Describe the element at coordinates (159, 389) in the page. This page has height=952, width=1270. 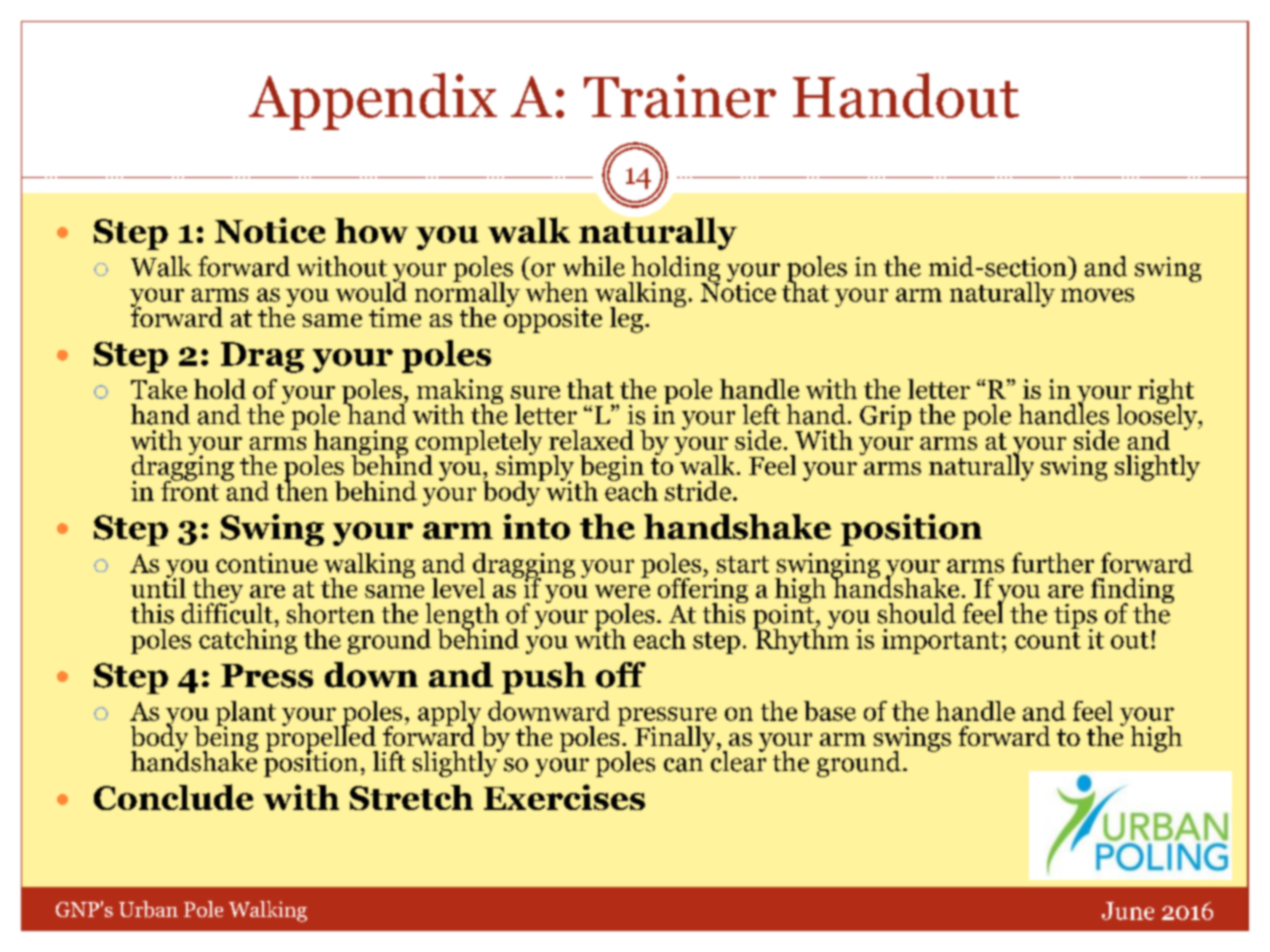
I see `Take` at that location.
